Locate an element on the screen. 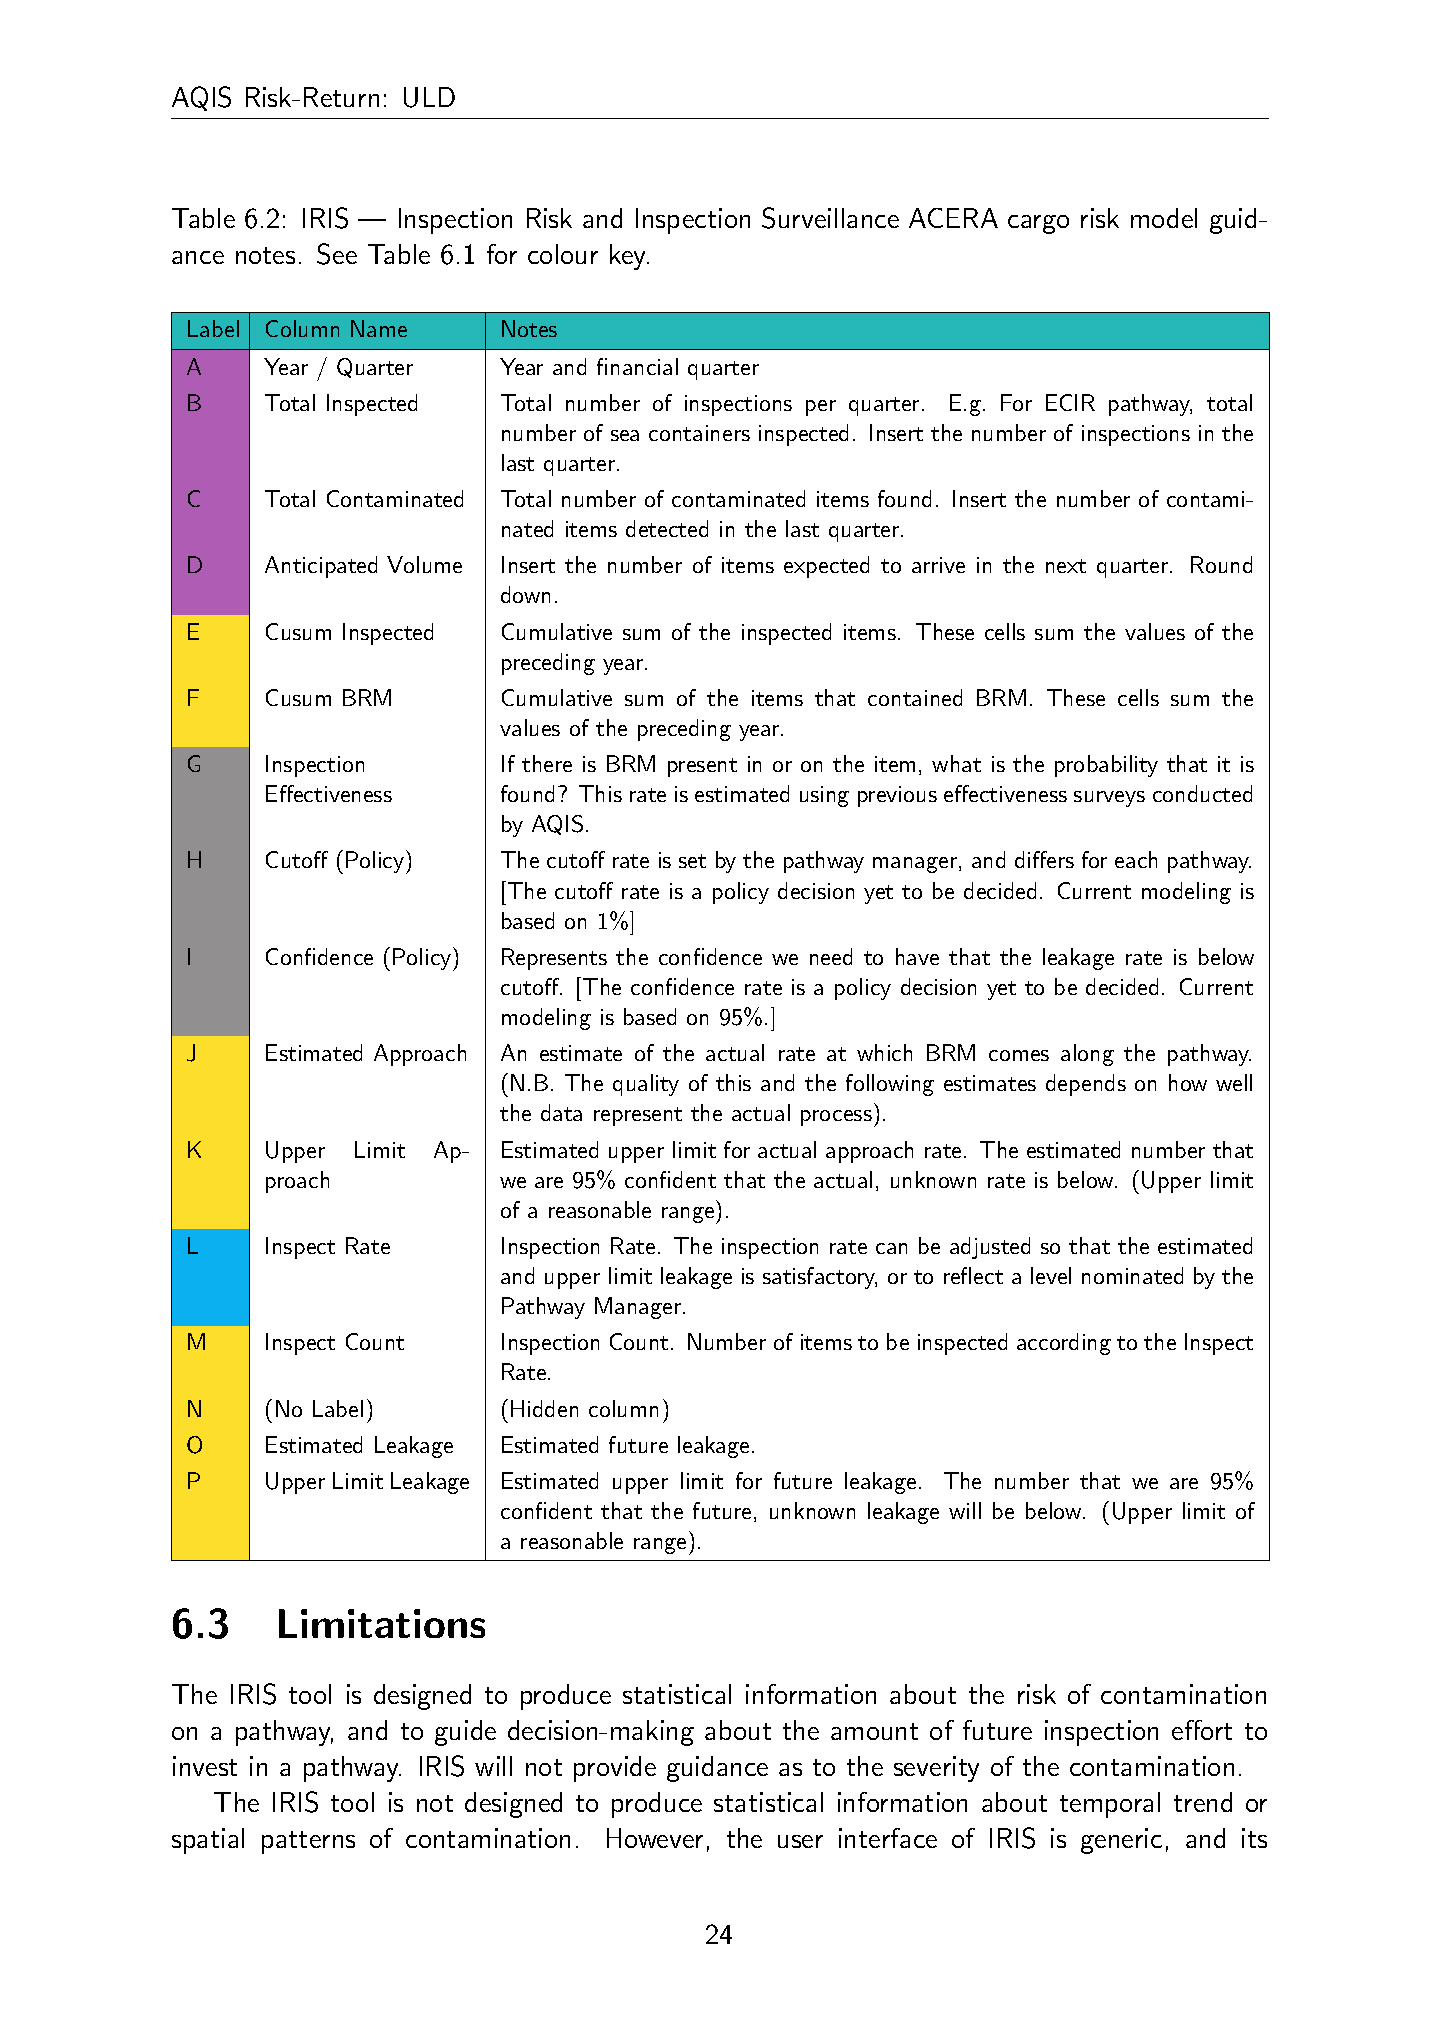 This screenshot has width=1440, height=2036. ULD is located at coordinates (429, 97).
